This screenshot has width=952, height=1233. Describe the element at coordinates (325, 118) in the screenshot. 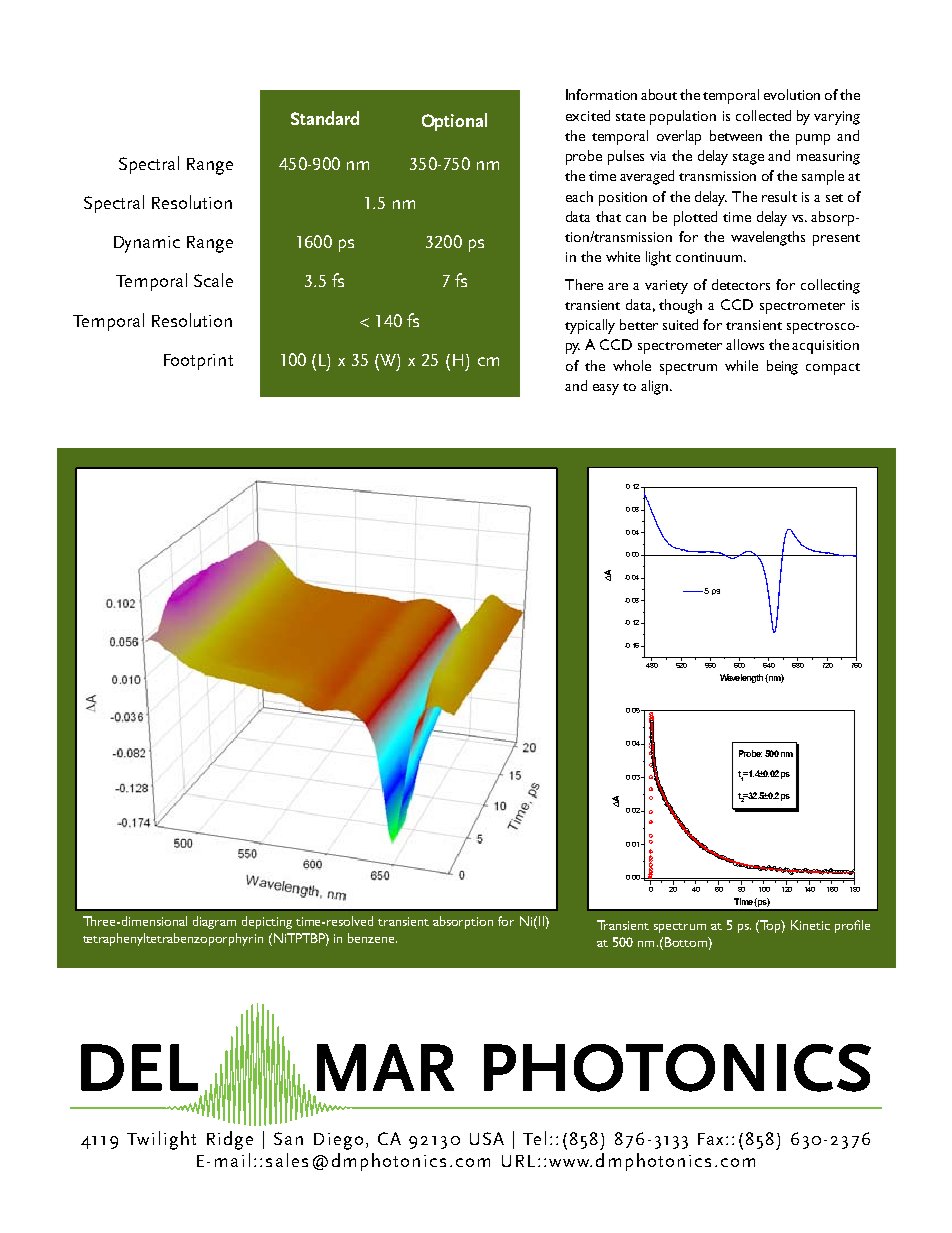

I see `Standard` at that location.
